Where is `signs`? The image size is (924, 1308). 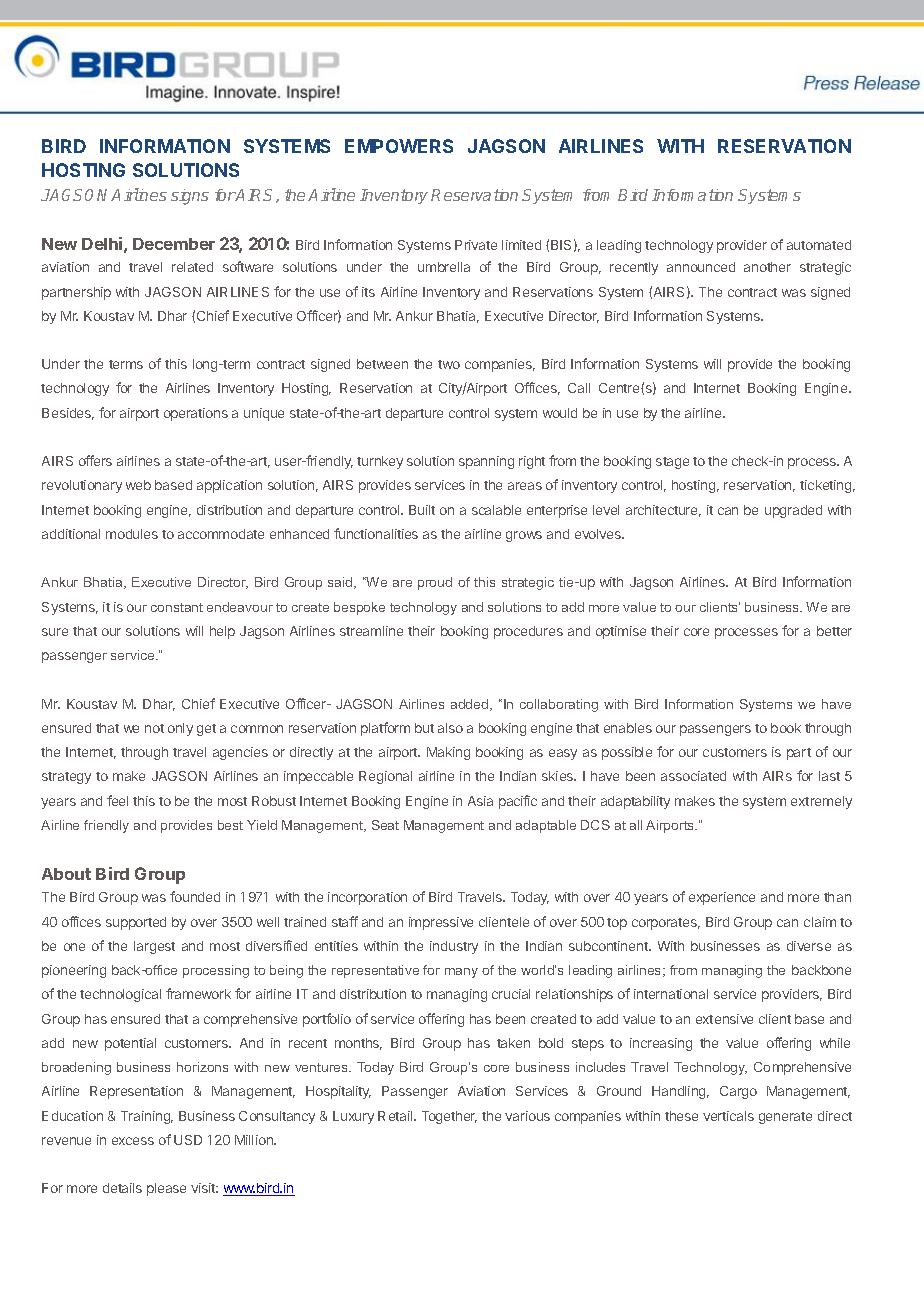
signs is located at coordinates (190, 197).
